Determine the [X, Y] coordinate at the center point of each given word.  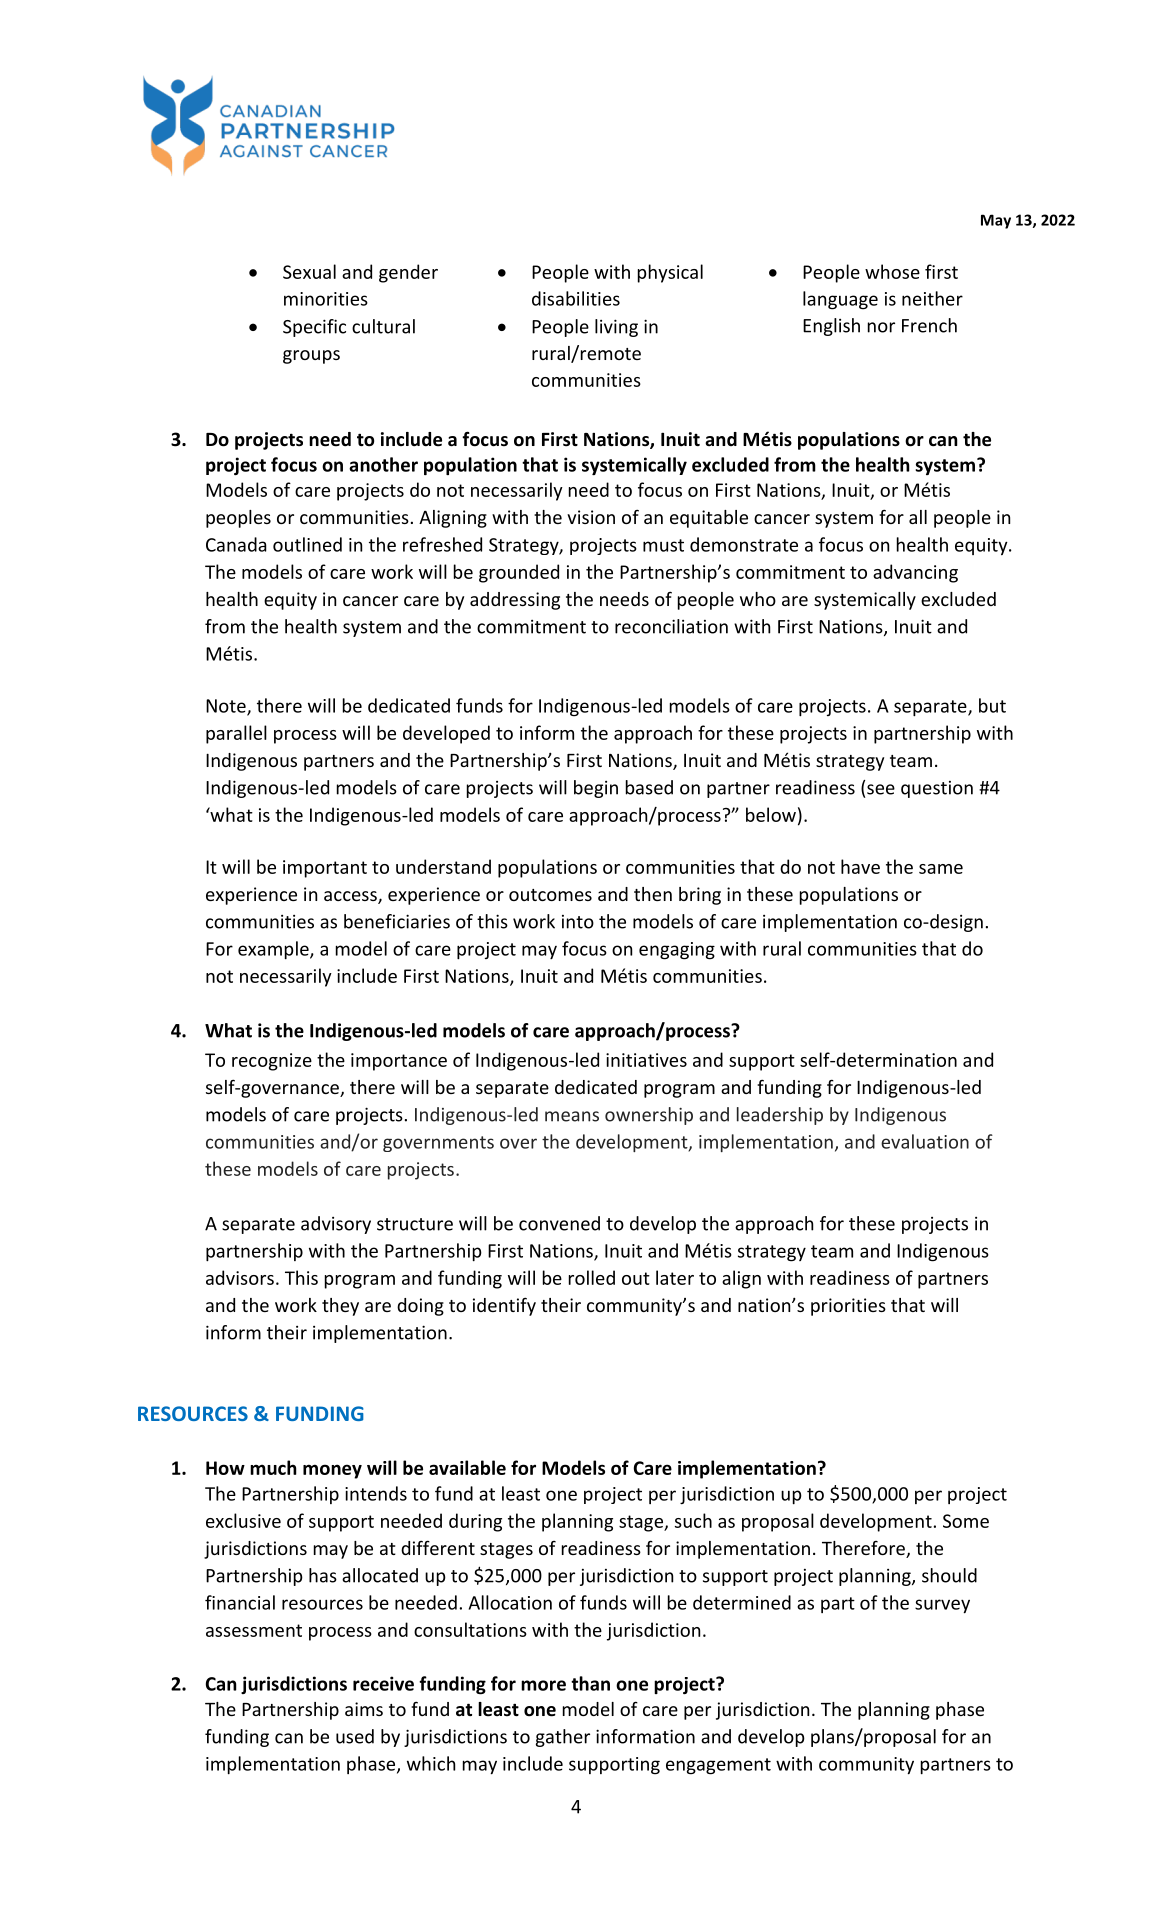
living [616, 328]
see [881, 789]
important [325, 869]
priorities [848, 1307]
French [929, 325]
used [355, 1736]
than [590, 1683]
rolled [592, 1277]
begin [596, 789]
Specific [314, 328]
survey [942, 1606]
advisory [336, 1225]
